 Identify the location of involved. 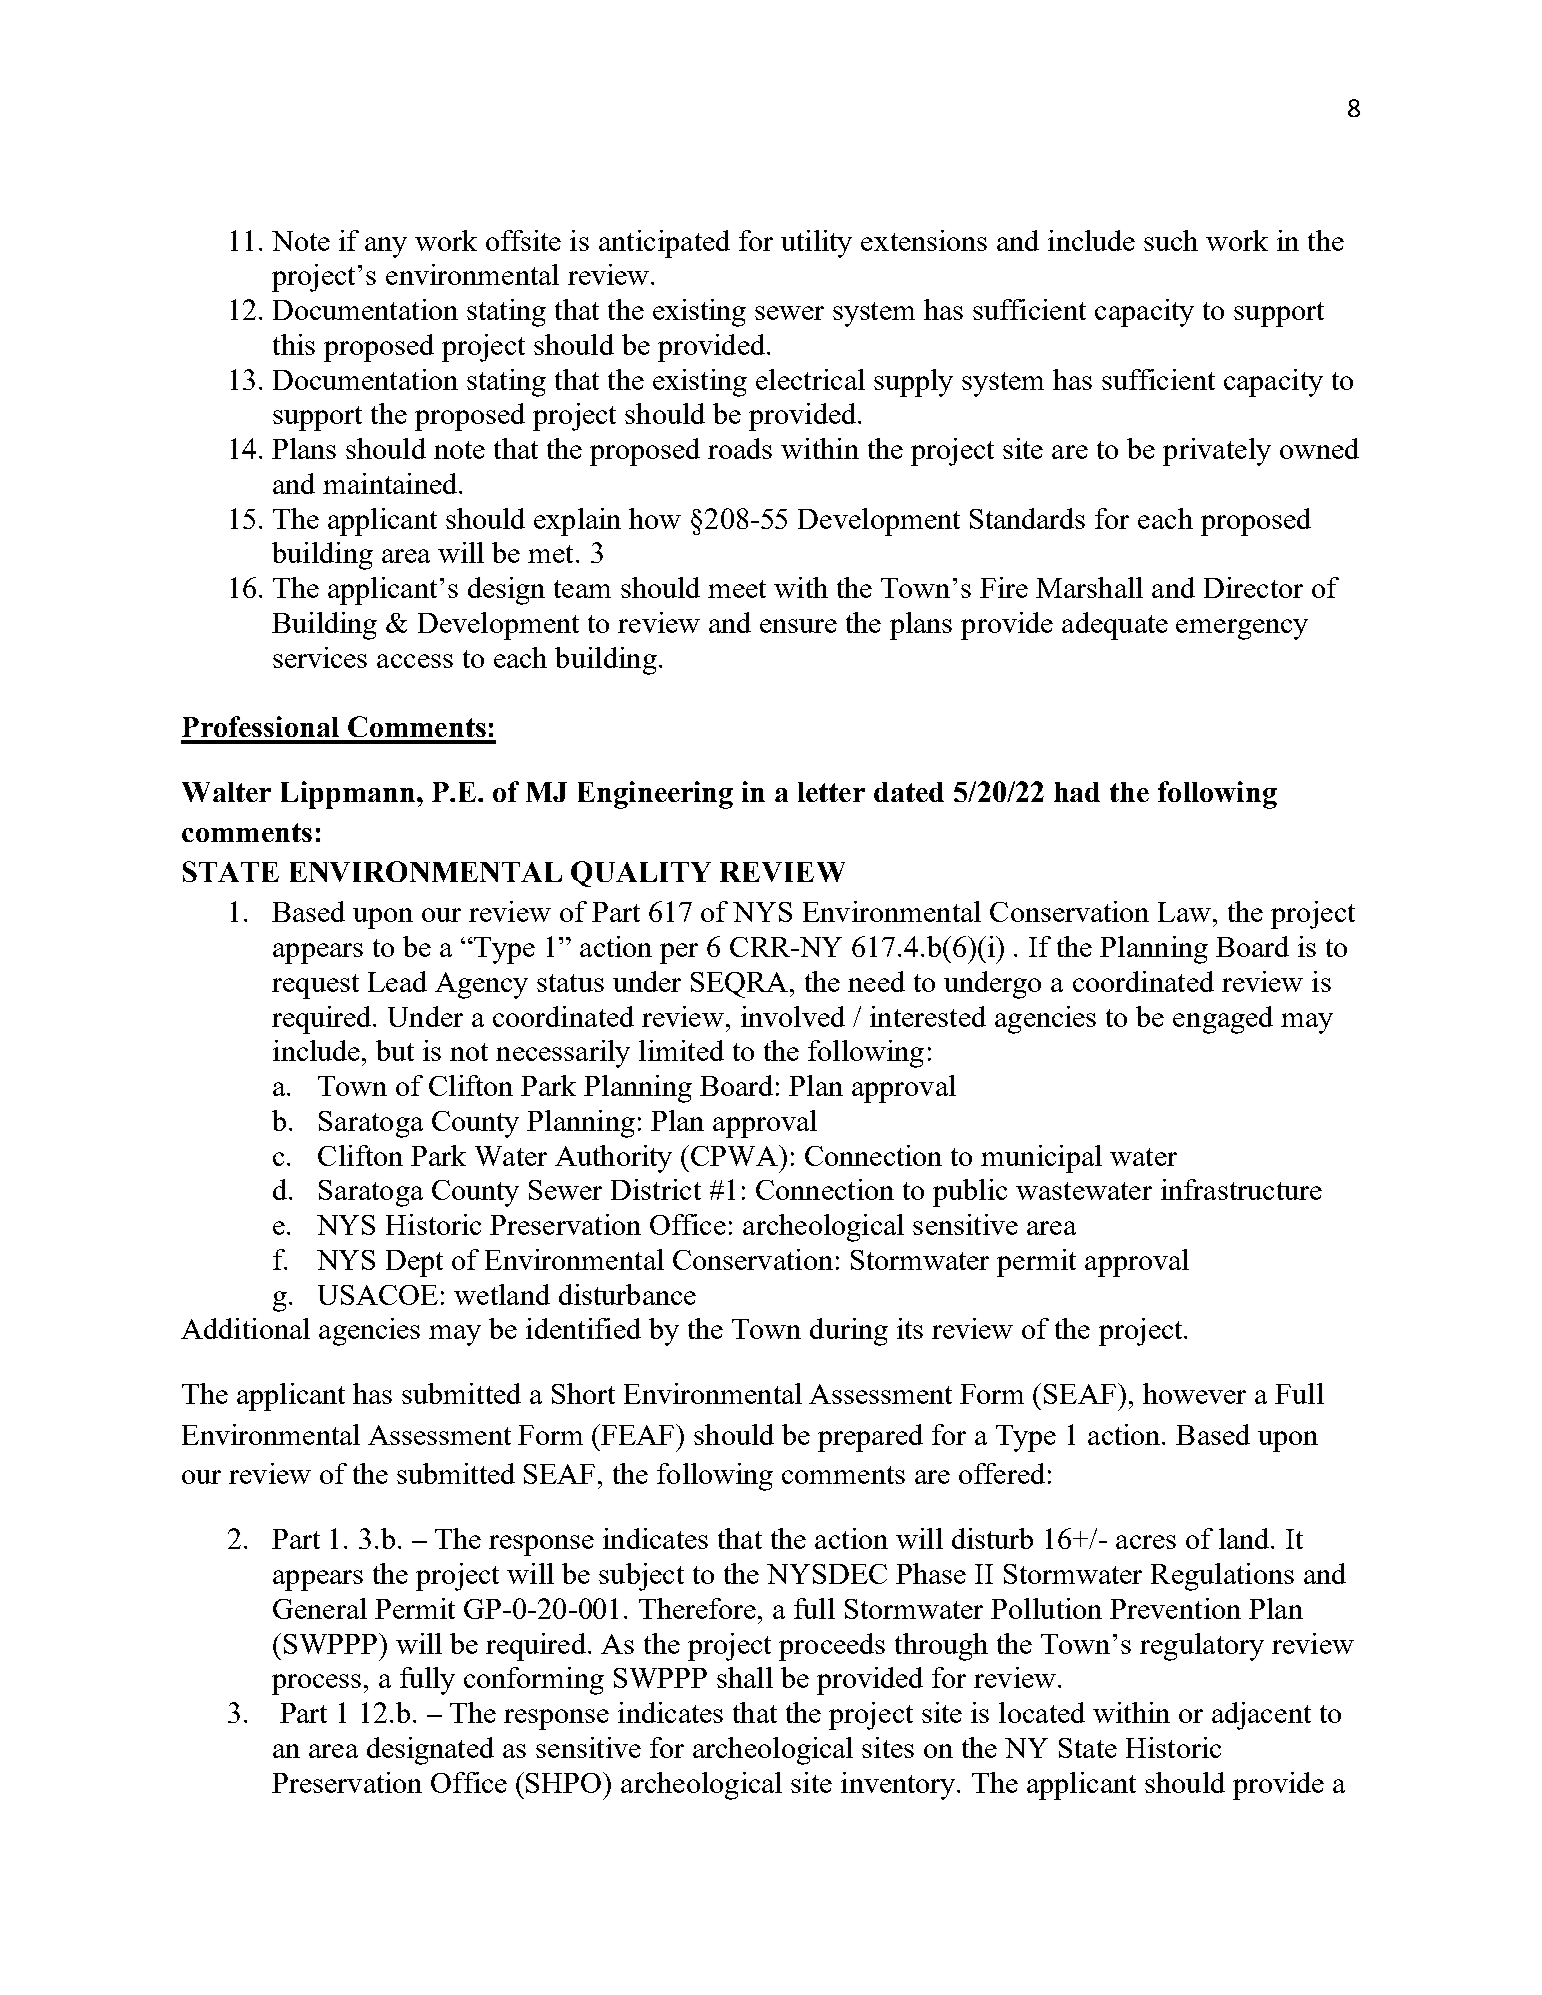
(793, 1016).
